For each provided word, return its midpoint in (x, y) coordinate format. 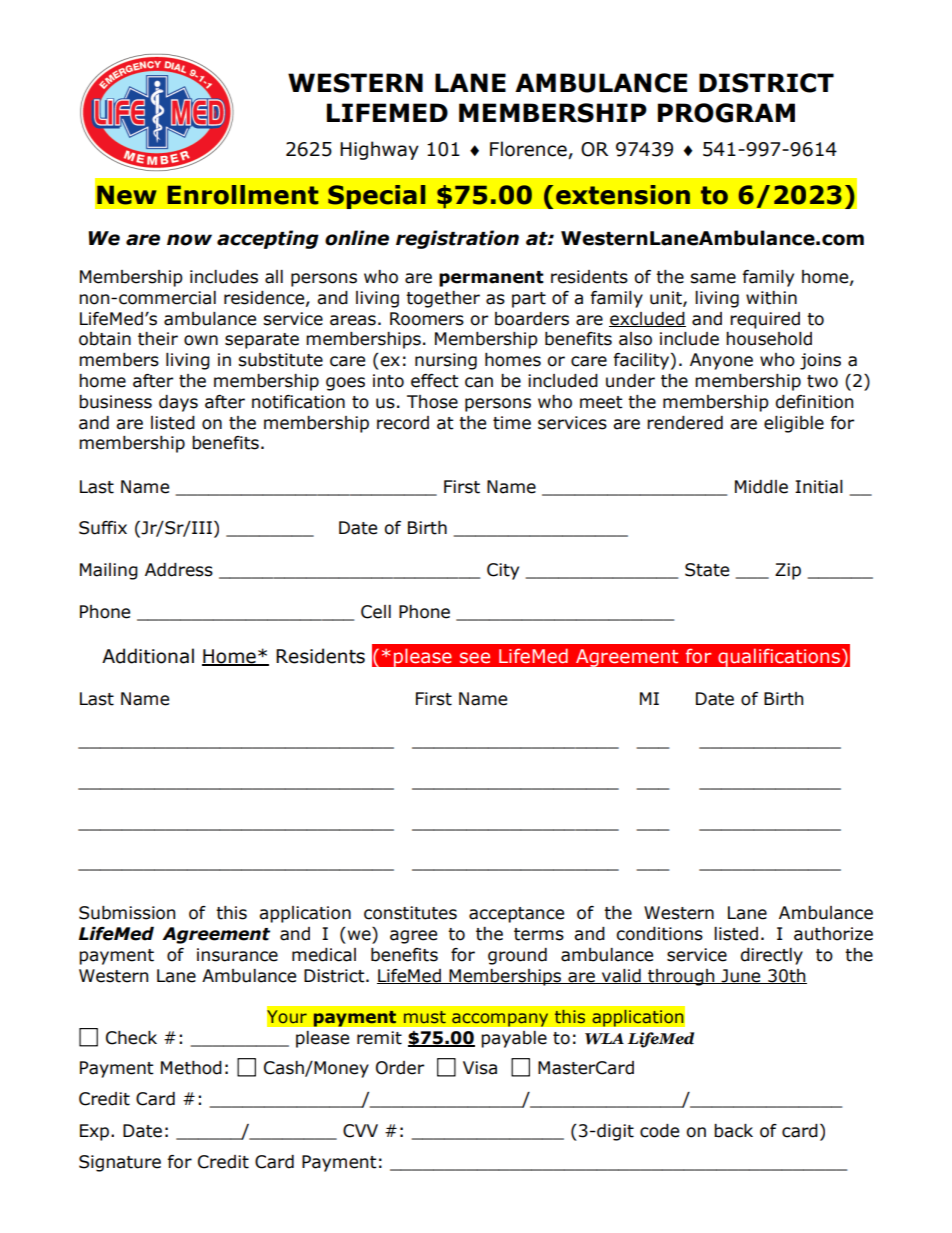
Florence (528, 149)
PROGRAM (726, 113)
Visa (480, 1068)
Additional (148, 656)
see (475, 658)
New (127, 195)
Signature (120, 1163)
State (707, 570)
